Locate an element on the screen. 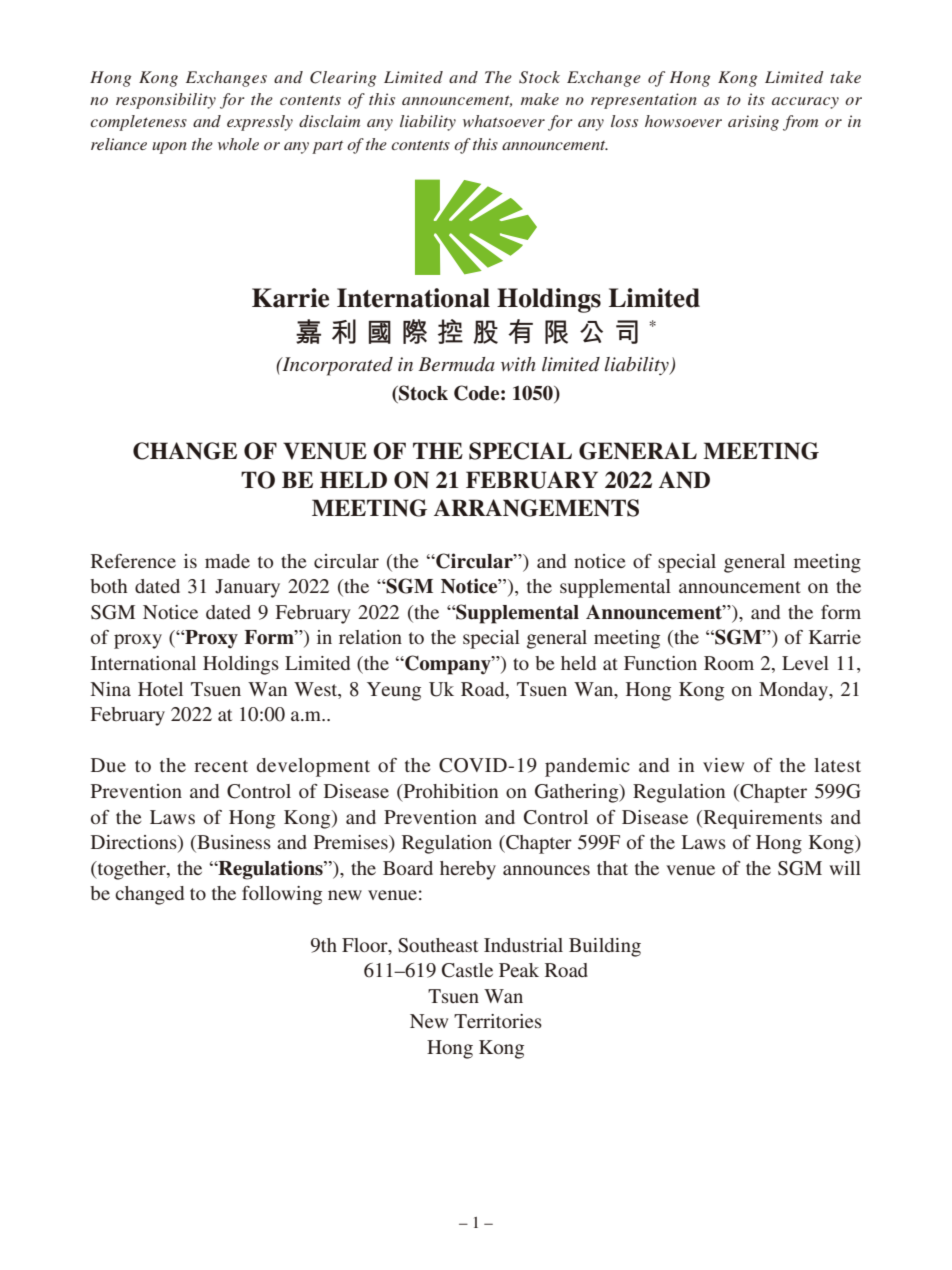 The width and height of the screenshot is (952, 1270). Room is located at coordinates (729, 663).
